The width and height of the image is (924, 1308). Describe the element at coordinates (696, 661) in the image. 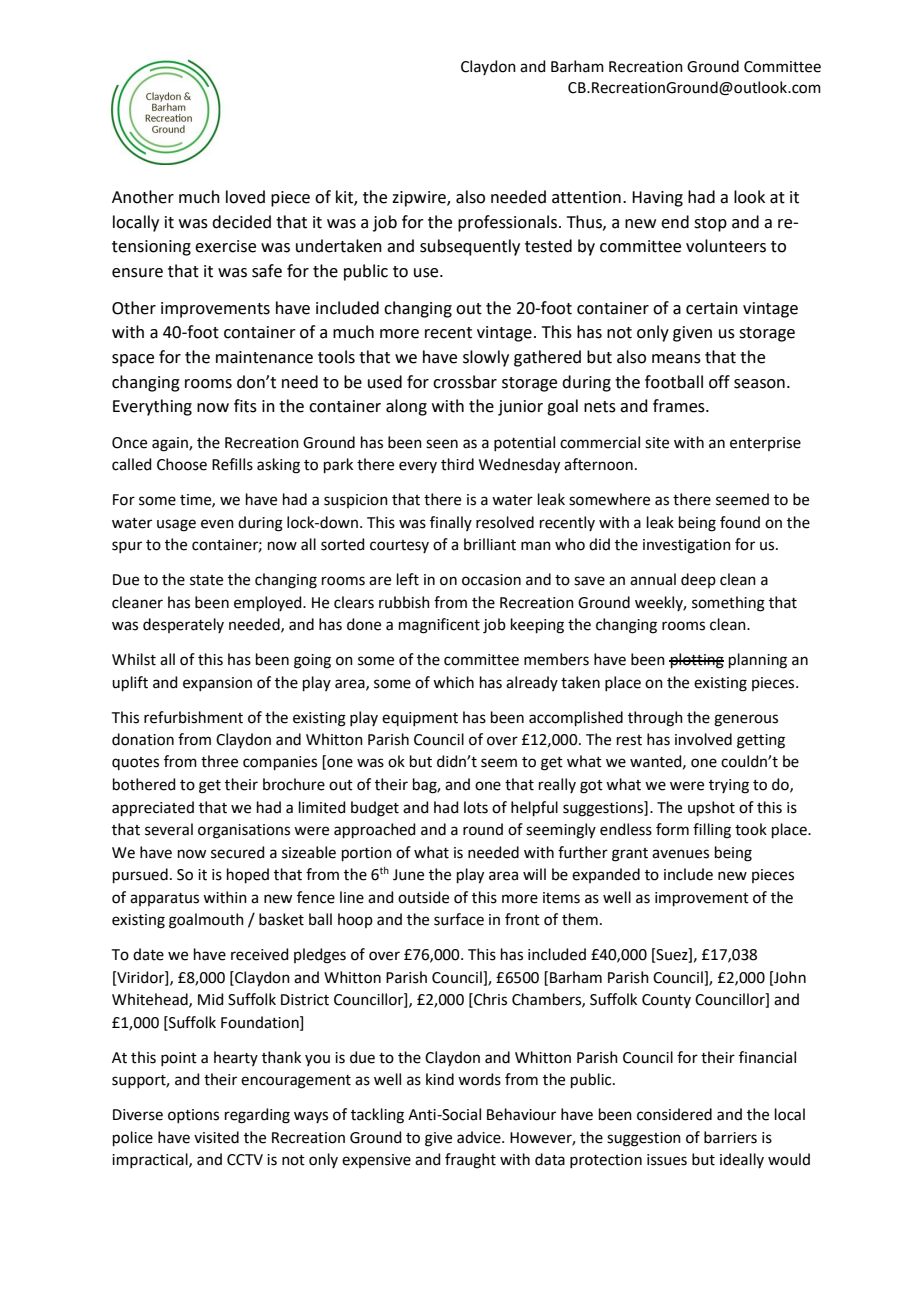

I see `plotting` at that location.
